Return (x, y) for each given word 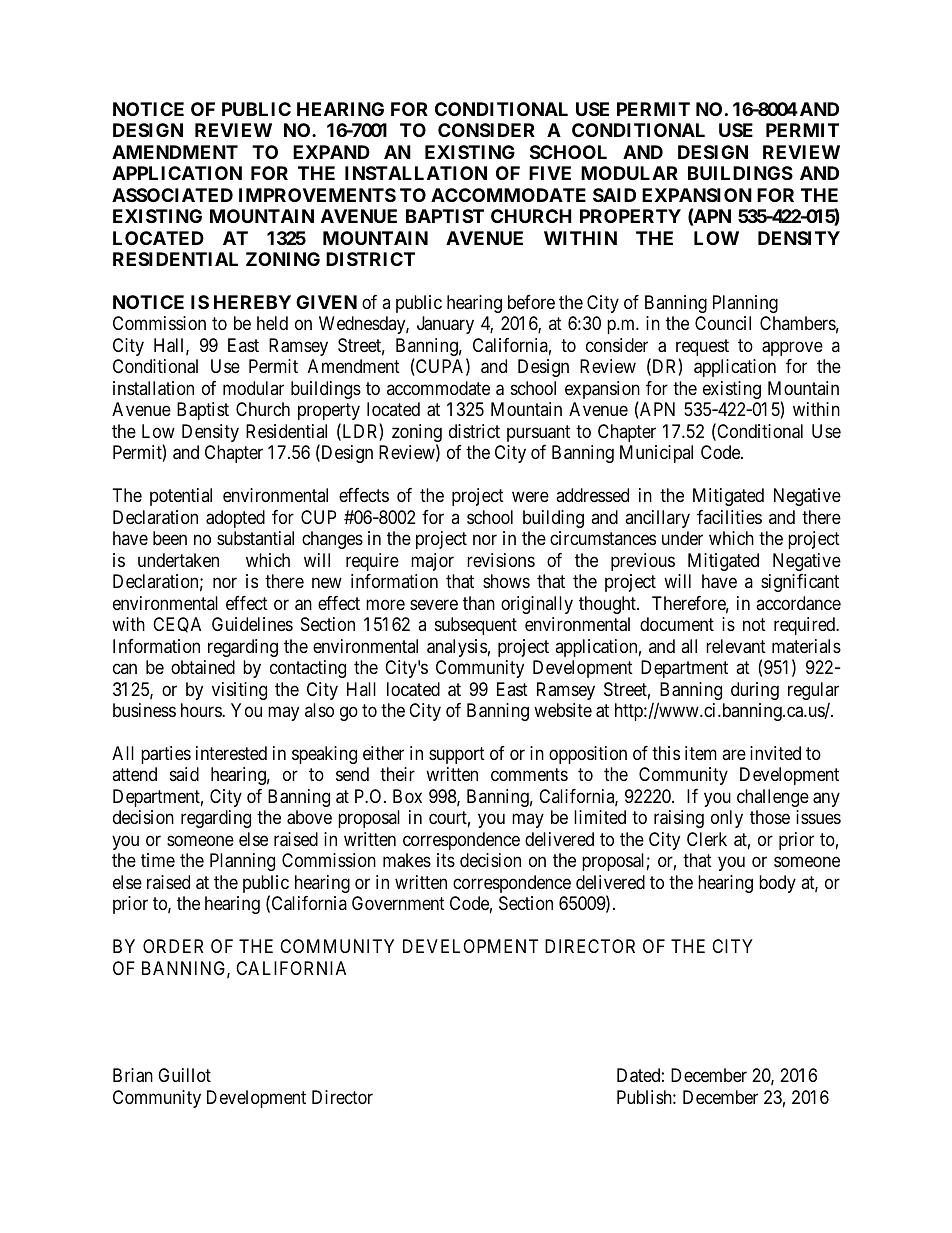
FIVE (550, 173)
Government (398, 903)
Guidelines (252, 624)
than (479, 603)
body (777, 884)
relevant (736, 646)
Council (723, 323)
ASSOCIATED (172, 195)
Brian (133, 1075)
